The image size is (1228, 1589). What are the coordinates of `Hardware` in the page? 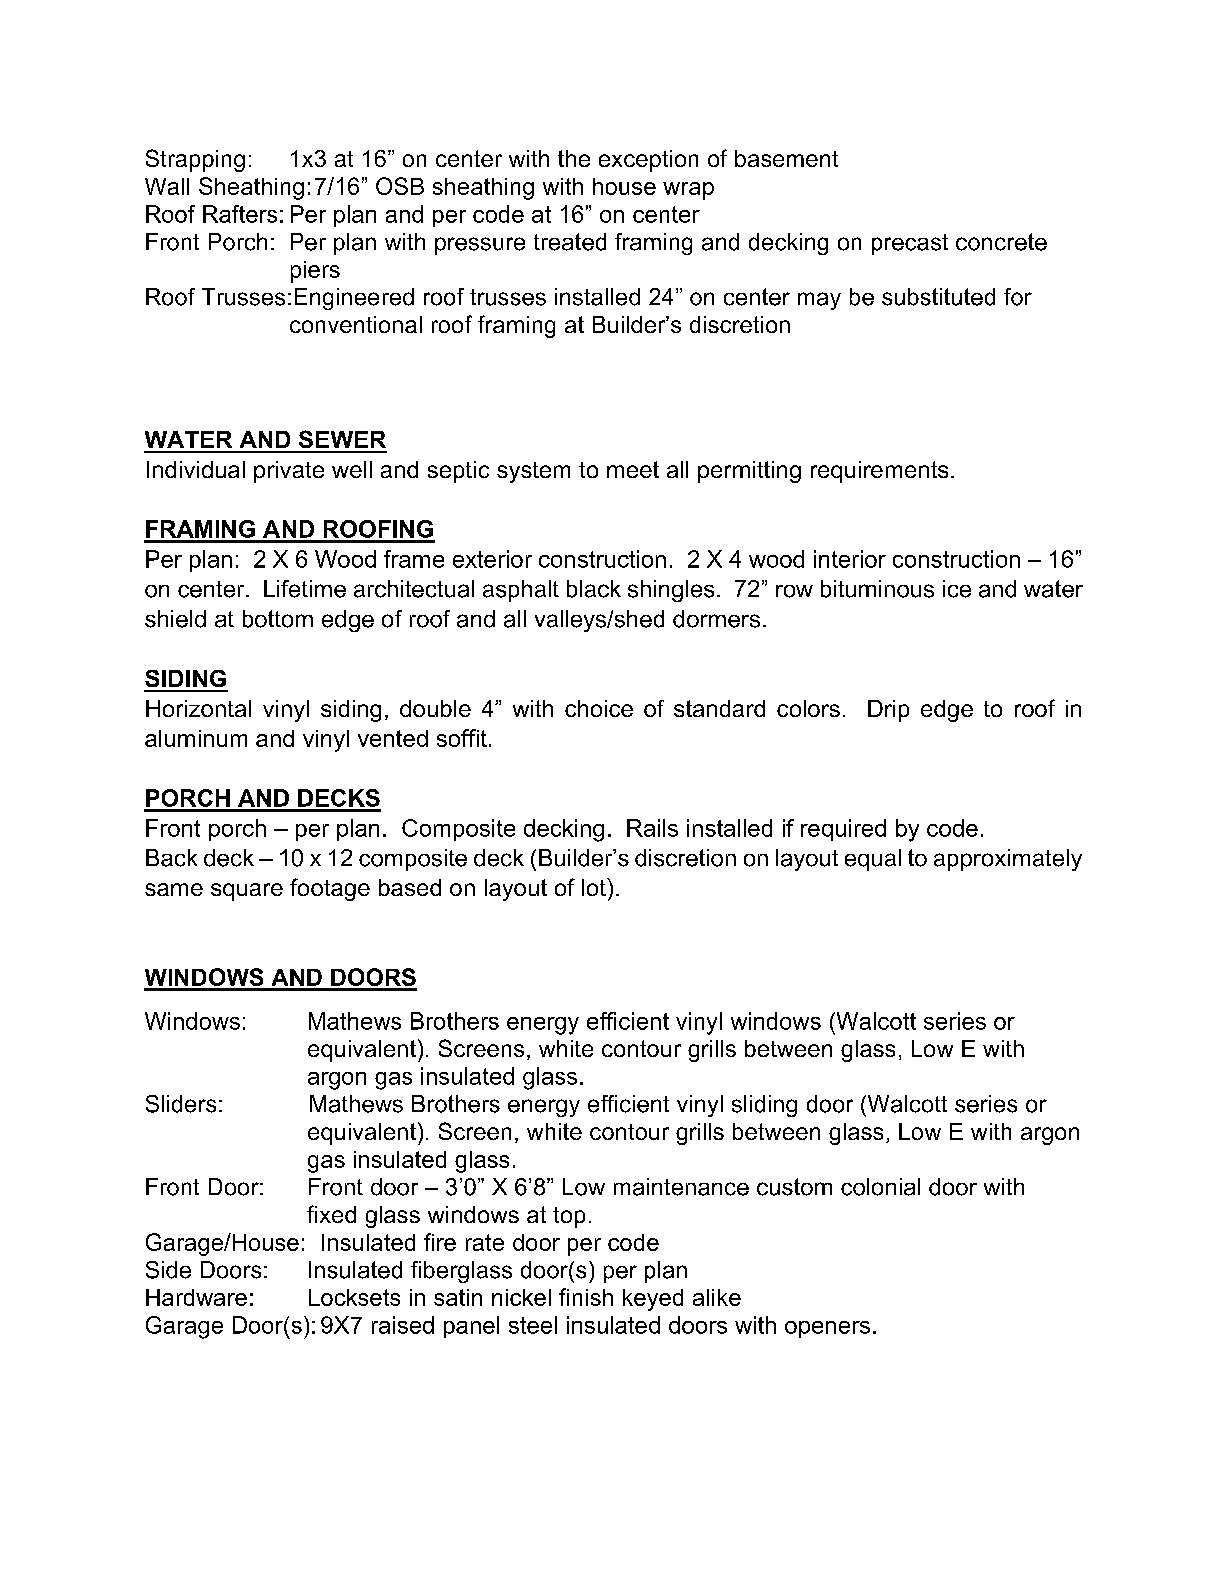 It's located at (196, 1297).
